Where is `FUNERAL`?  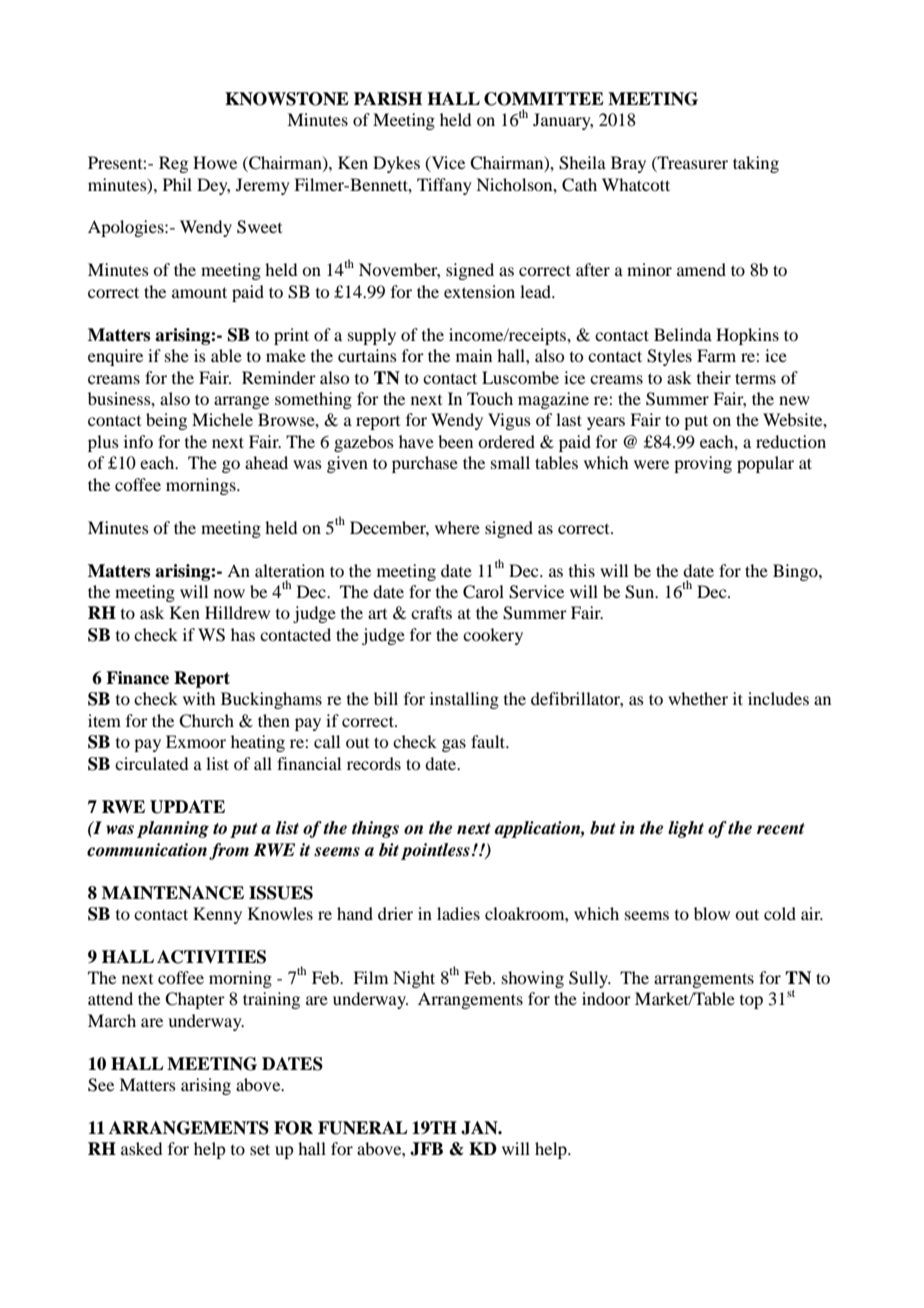 FUNERAL is located at coordinates (363, 1128).
